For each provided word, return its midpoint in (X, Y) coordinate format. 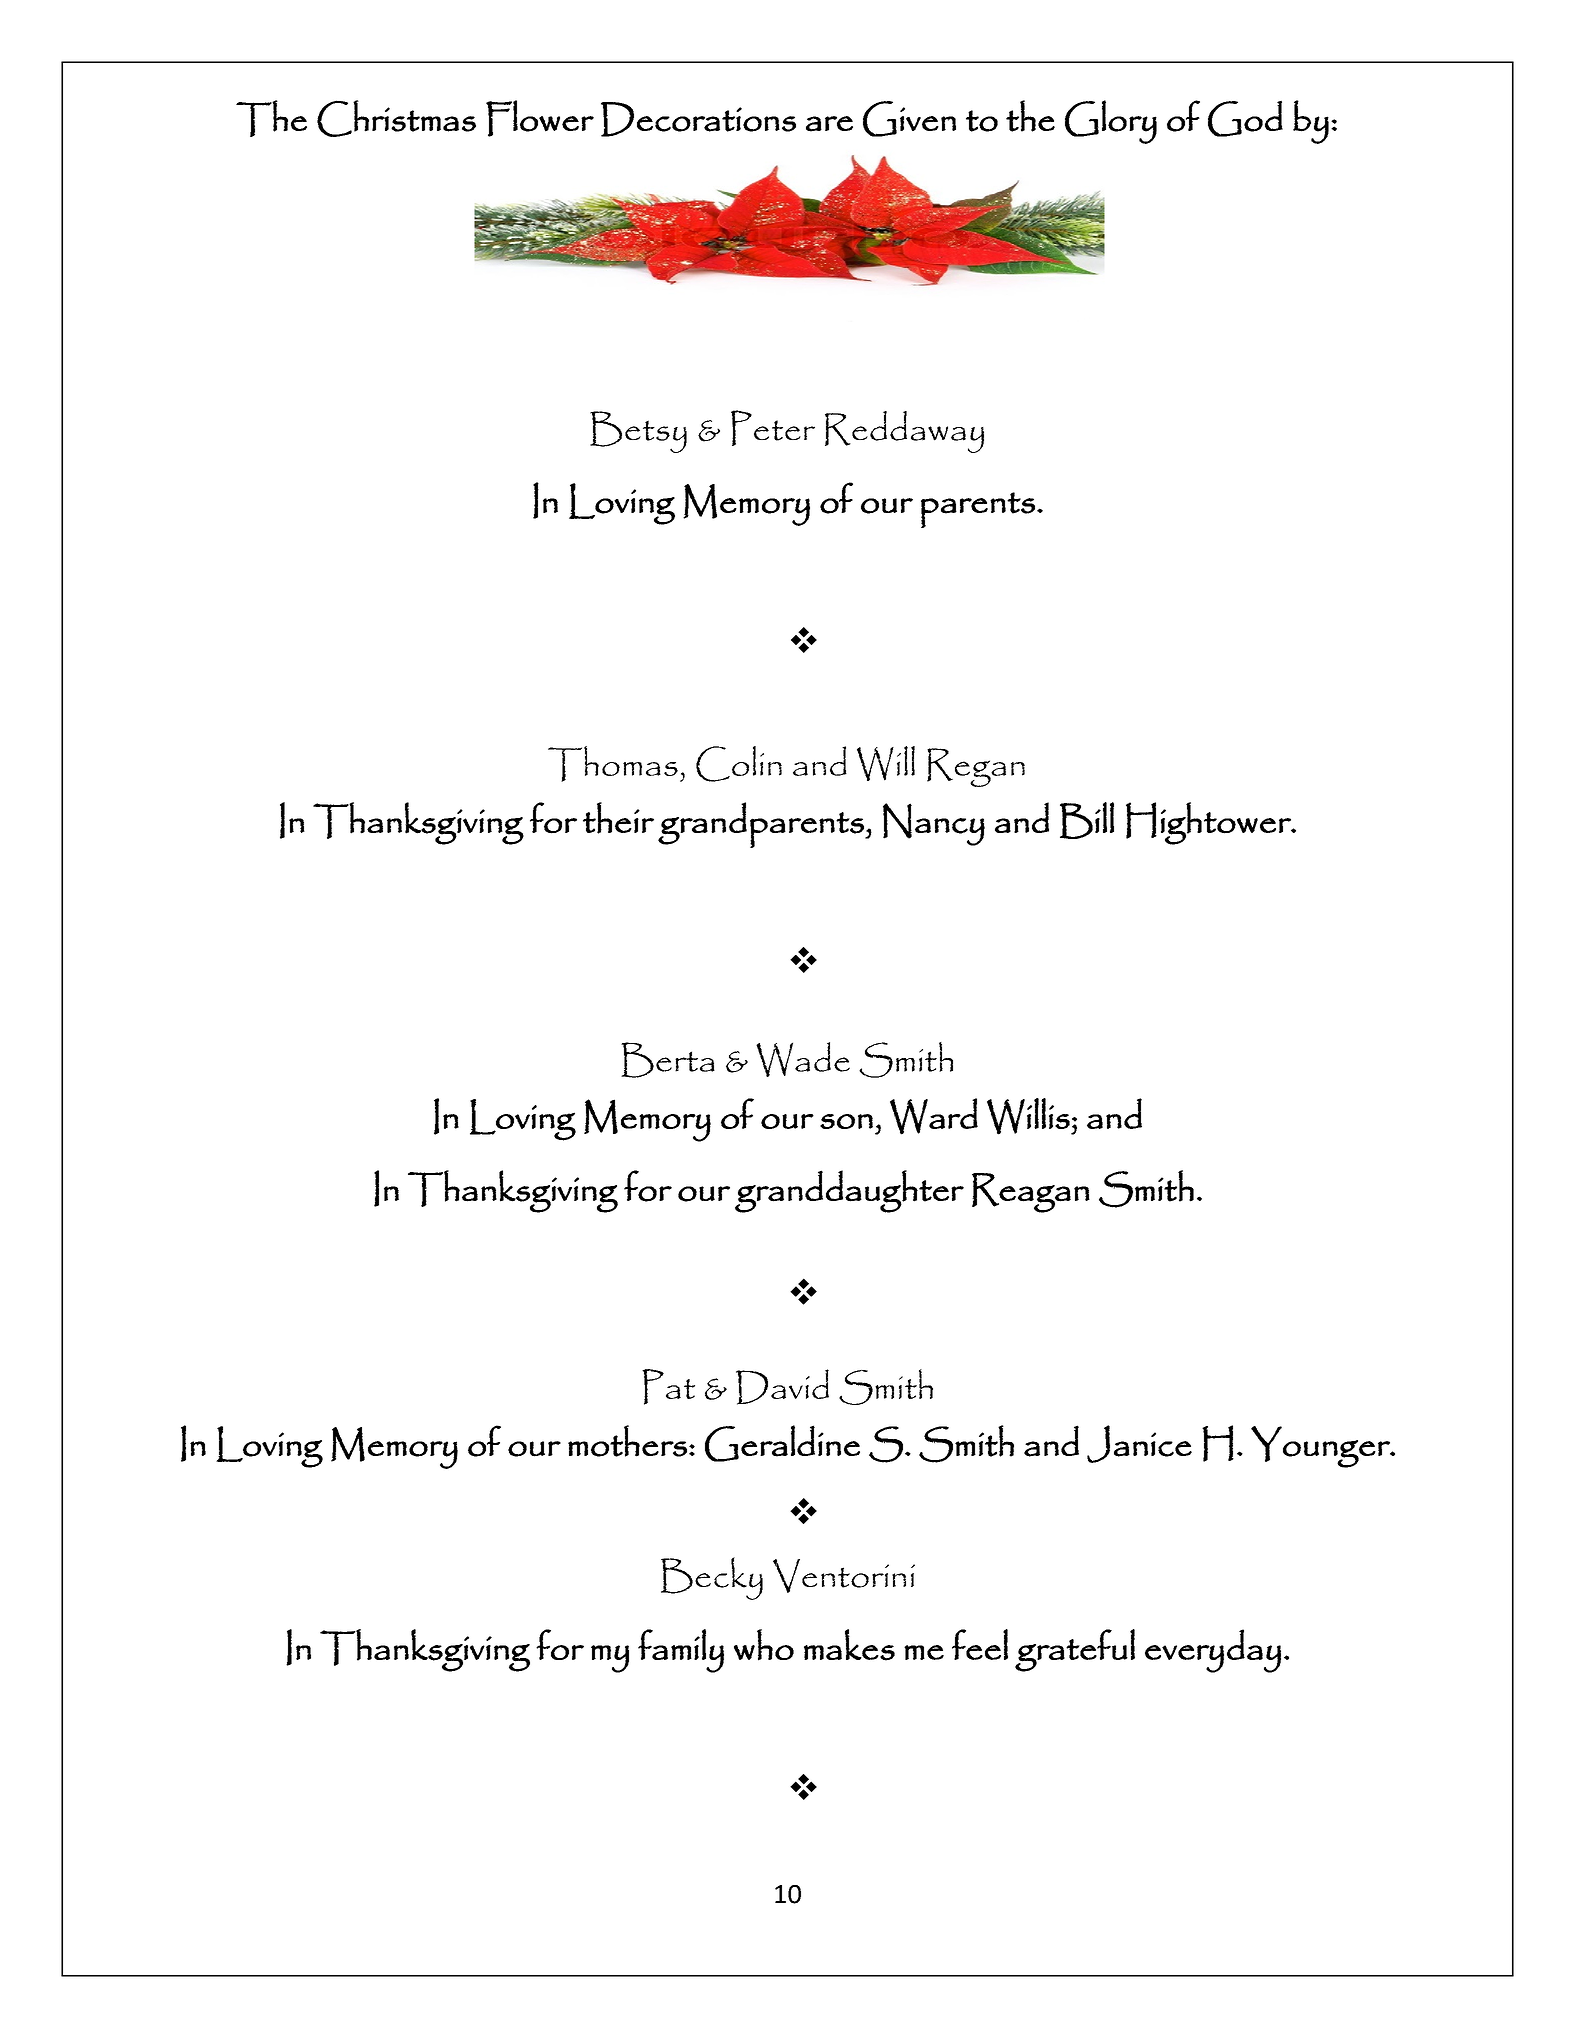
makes (849, 1645)
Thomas (613, 764)
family (681, 1651)
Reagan (1031, 1193)
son (846, 1121)
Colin (739, 764)
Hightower (1209, 823)
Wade (803, 1059)
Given (909, 119)
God (1245, 119)
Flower (540, 118)
